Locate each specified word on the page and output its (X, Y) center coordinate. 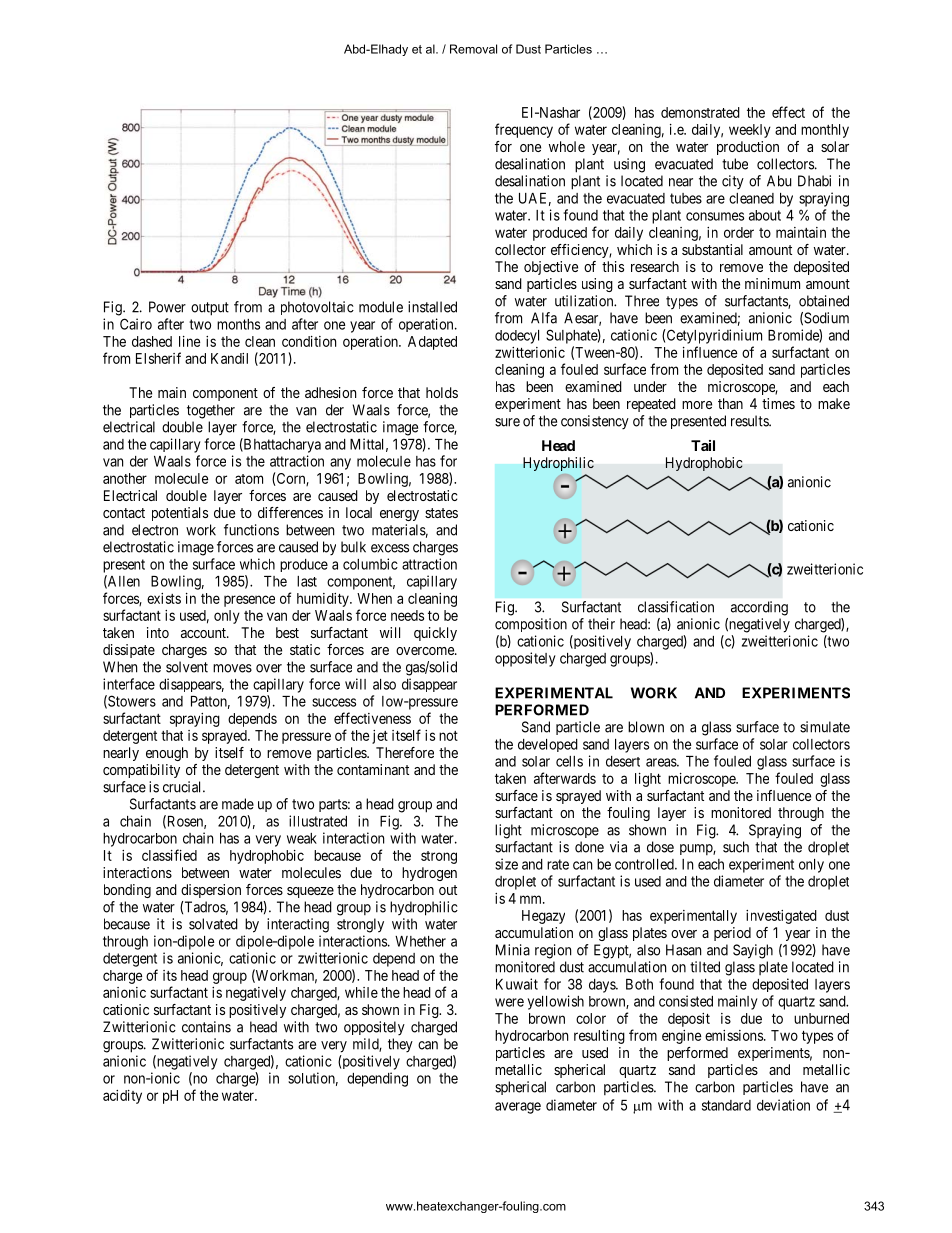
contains (206, 1027)
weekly (750, 131)
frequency (524, 130)
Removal (473, 49)
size (506, 864)
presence (249, 601)
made (238, 804)
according (759, 608)
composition (531, 625)
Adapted (432, 343)
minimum (772, 283)
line (189, 341)
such (736, 847)
